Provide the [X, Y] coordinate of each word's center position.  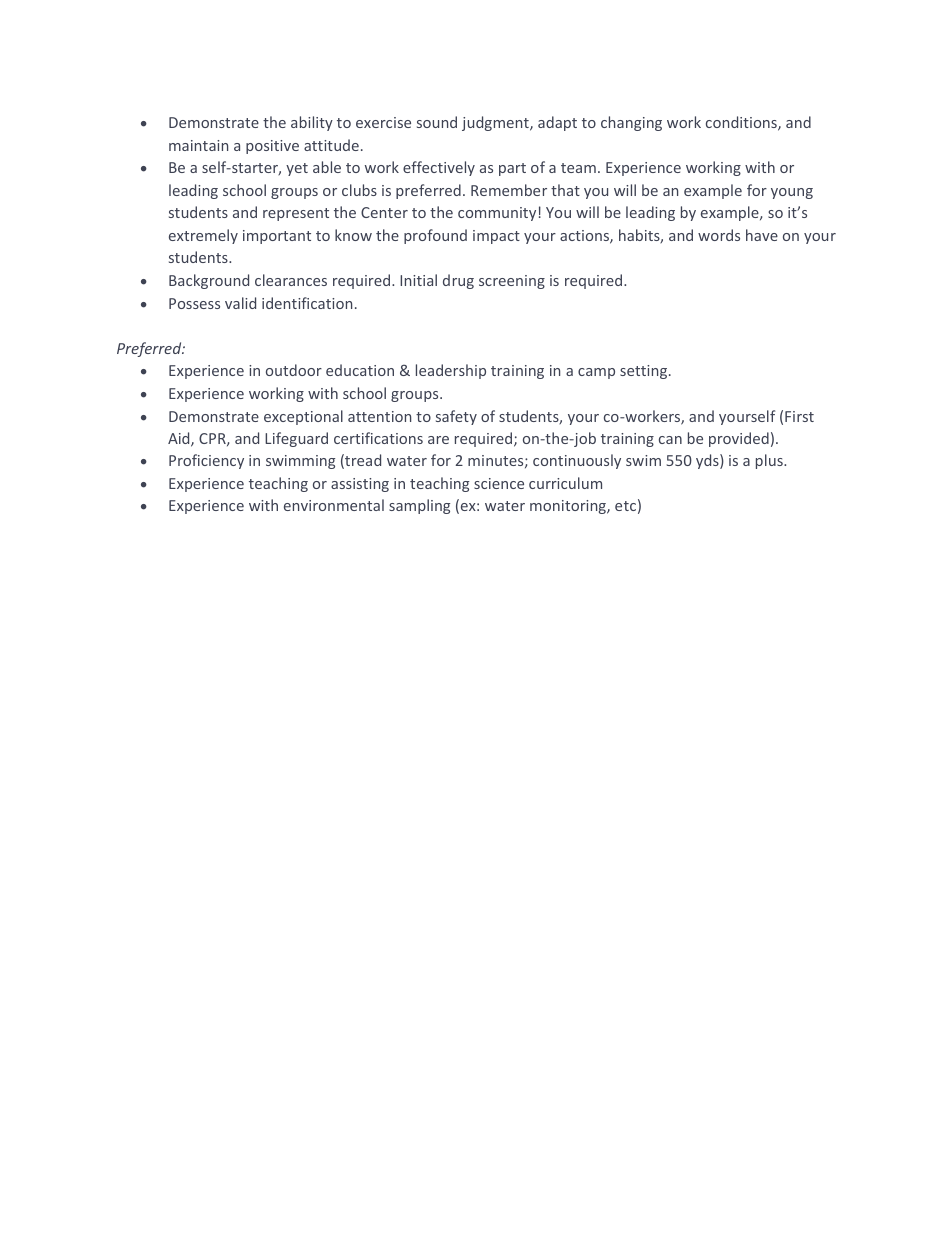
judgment [496, 123]
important [277, 237]
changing [631, 123]
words [719, 235]
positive [272, 147]
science [499, 483]
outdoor [294, 370]
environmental [334, 505]
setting [645, 372]
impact [496, 237]
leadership [451, 371]
